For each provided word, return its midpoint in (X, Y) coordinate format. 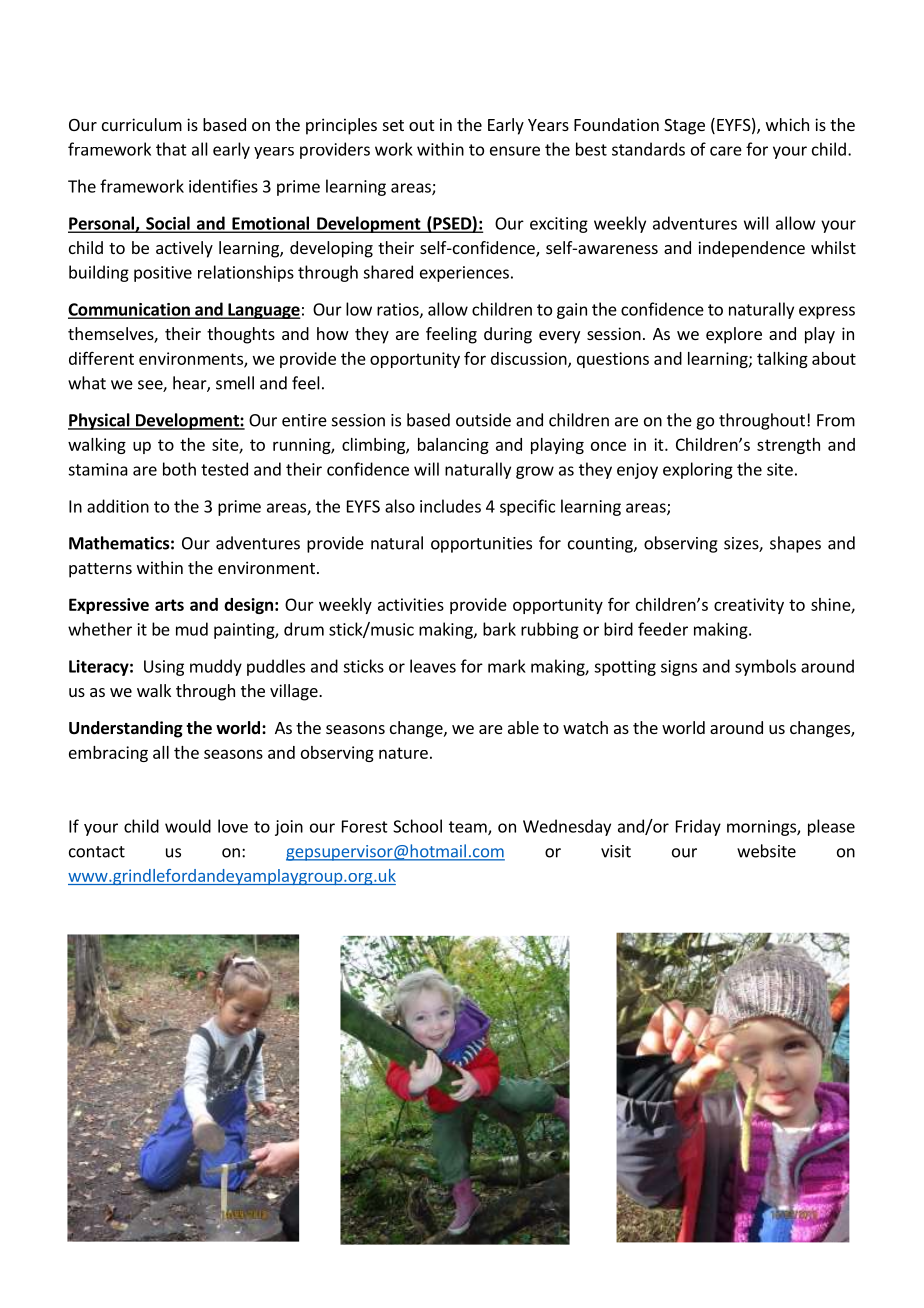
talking (782, 360)
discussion (530, 359)
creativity (749, 606)
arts (169, 605)
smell (235, 383)
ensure (515, 151)
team (469, 828)
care (726, 151)
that (171, 149)
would (188, 826)
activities (411, 604)
